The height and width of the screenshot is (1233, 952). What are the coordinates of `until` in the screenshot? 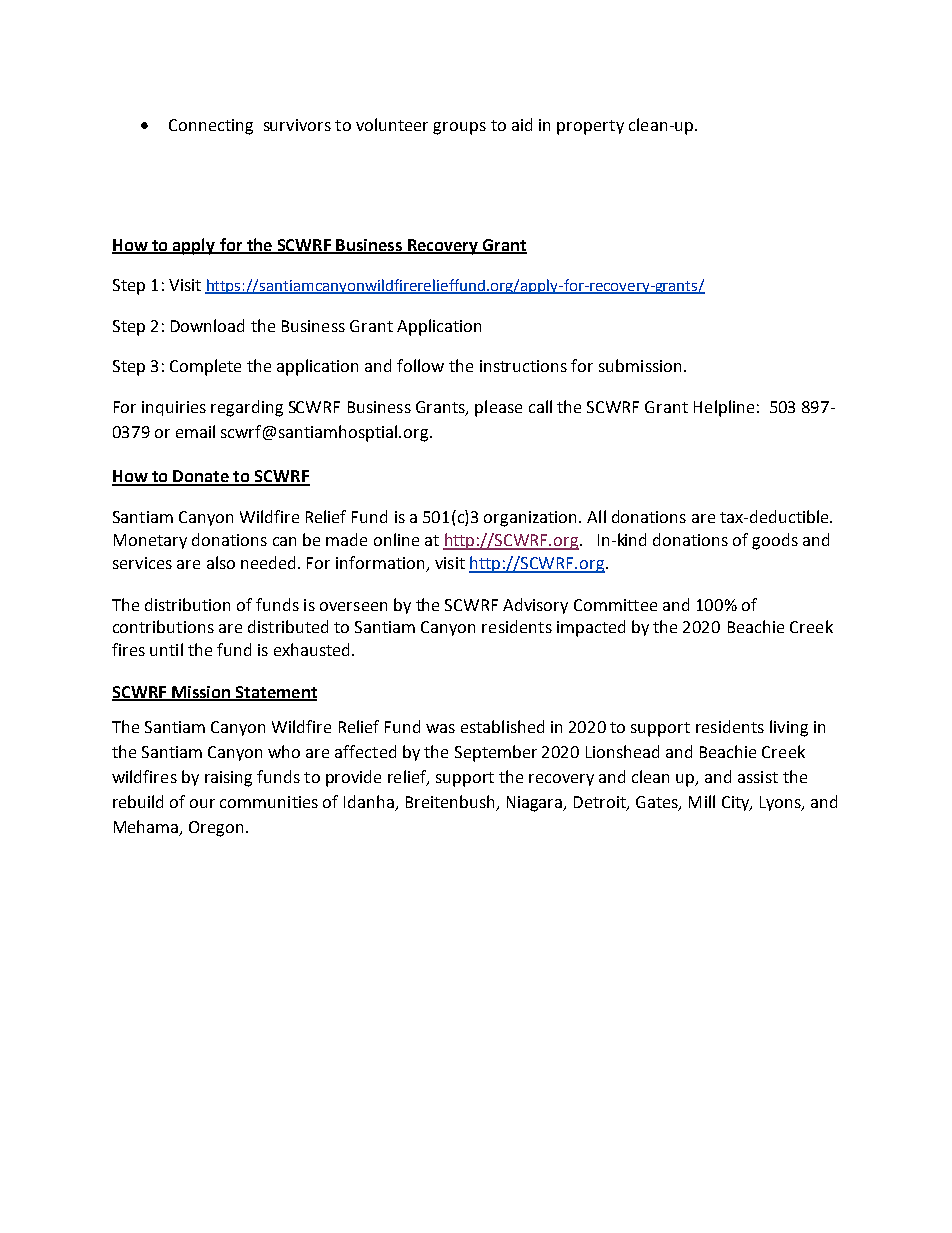 It's located at (166, 649).
